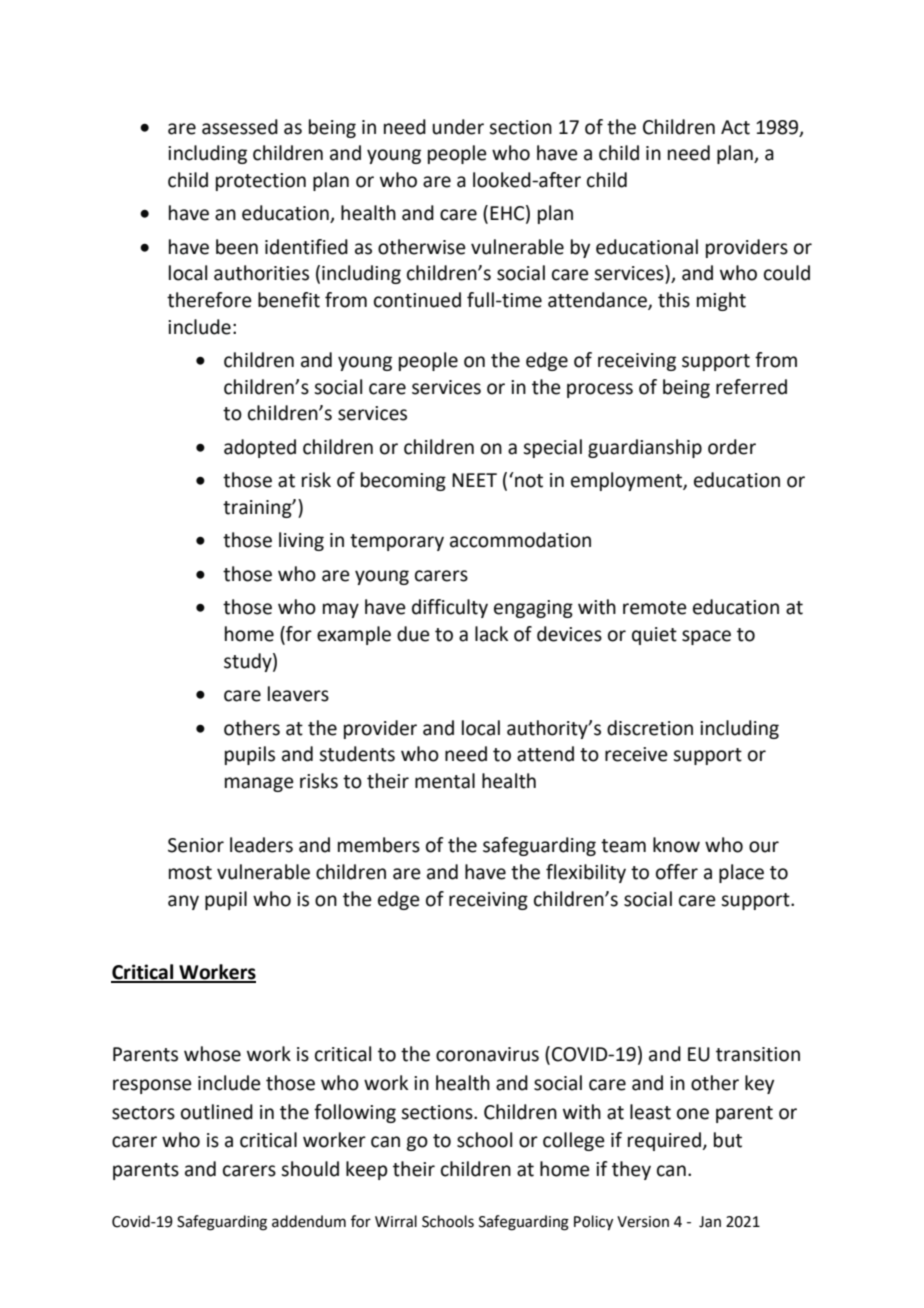 Image resolution: width=924 pixels, height=1308 pixels. Describe the element at coordinates (676, 845) in the screenshot. I see `know` at that location.
